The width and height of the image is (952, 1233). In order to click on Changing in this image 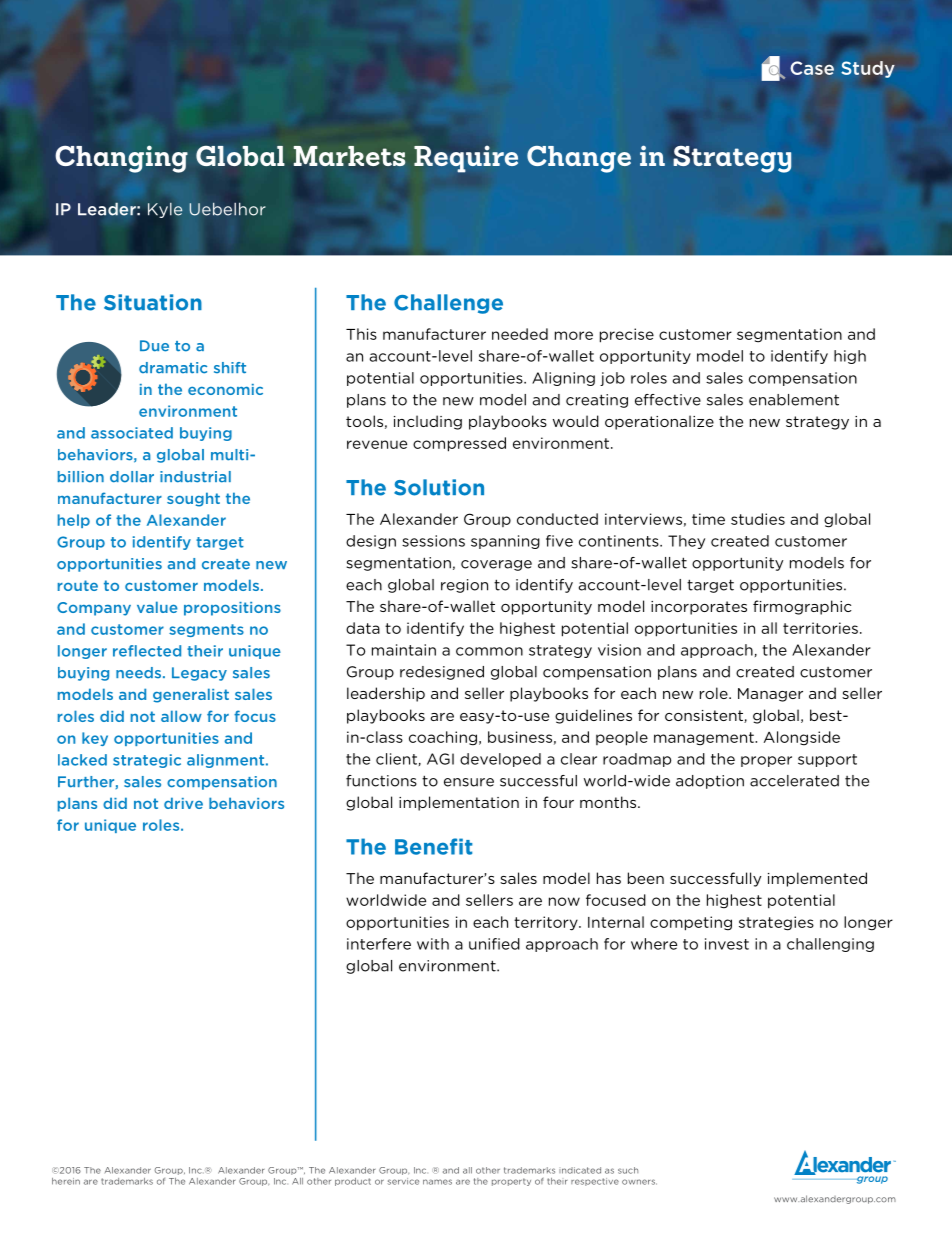, I will do `click(121, 159)`.
